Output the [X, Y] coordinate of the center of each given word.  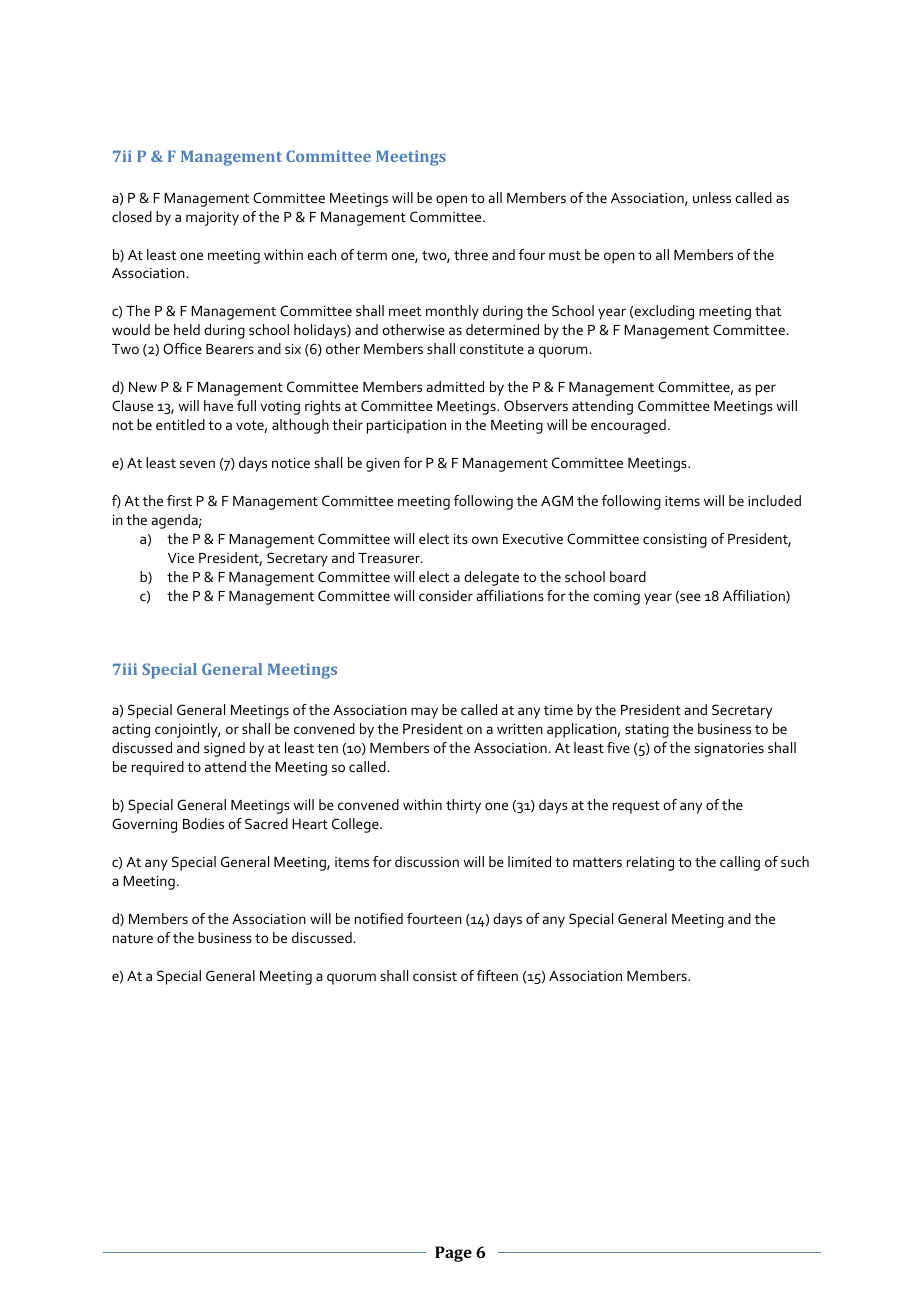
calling [740, 863]
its [461, 539]
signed [224, 749]
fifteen [497, 975]
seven [197, 464]
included [774, 500]
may [424, 713]
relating [650, 863]
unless [712, 197]
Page [453, 1254]
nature [133, 938]
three [471, 254]
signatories [729, 750]
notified [379, 918]
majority [212, 219]
